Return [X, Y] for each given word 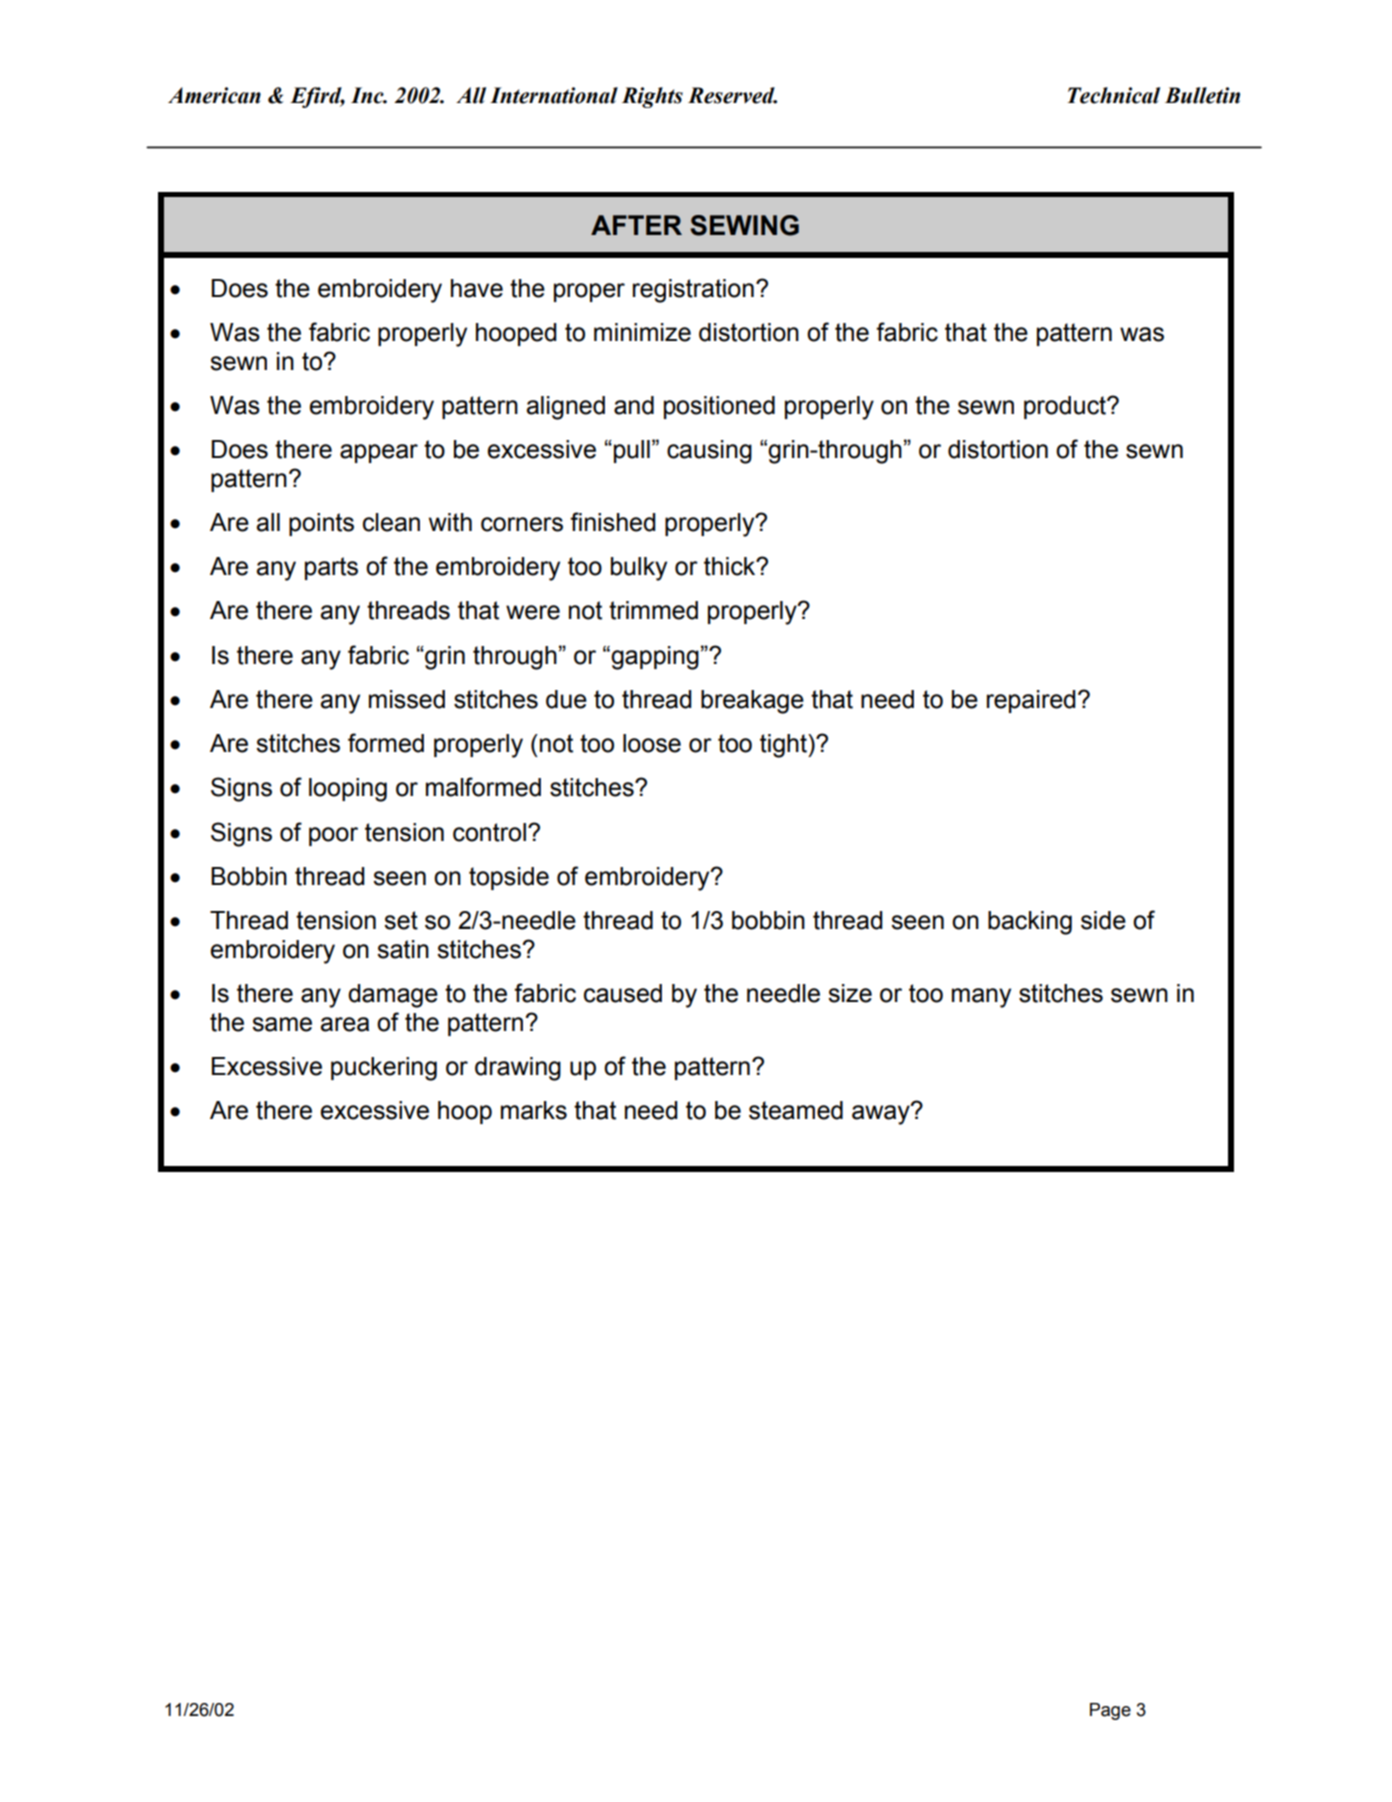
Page [1110, 1711]
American [214, 95]
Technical [1113, 95]
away [882, 1114]
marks [534, 1110]
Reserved [732, 95]
